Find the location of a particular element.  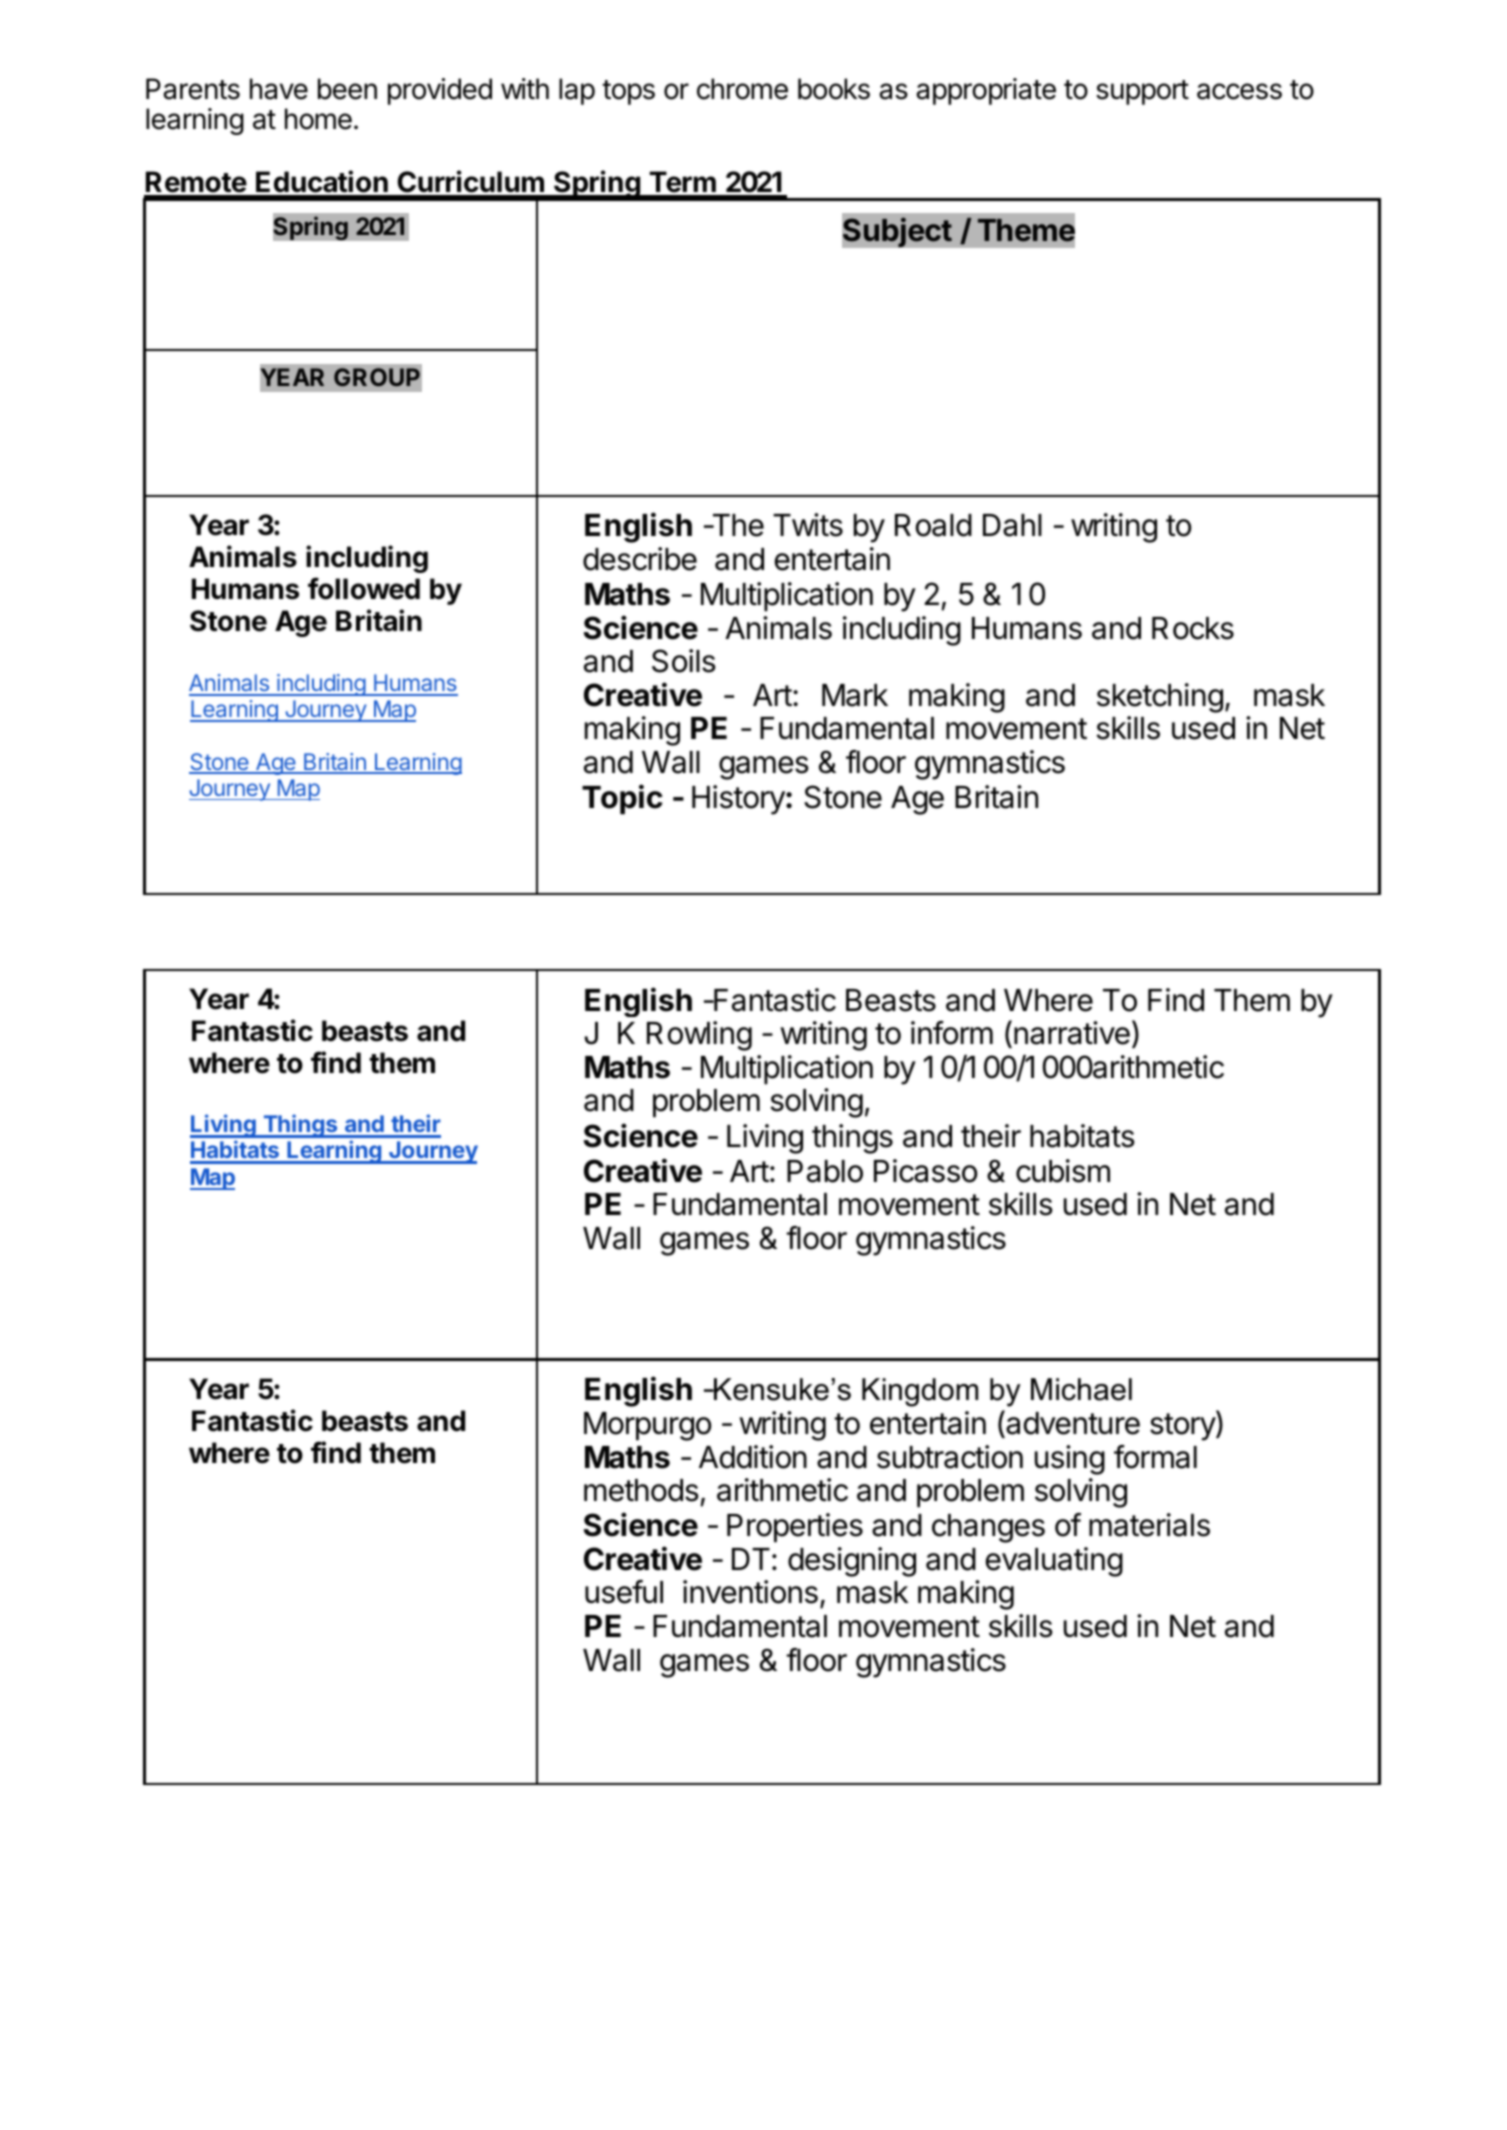

Soils is located at coordinates (684, 661).
